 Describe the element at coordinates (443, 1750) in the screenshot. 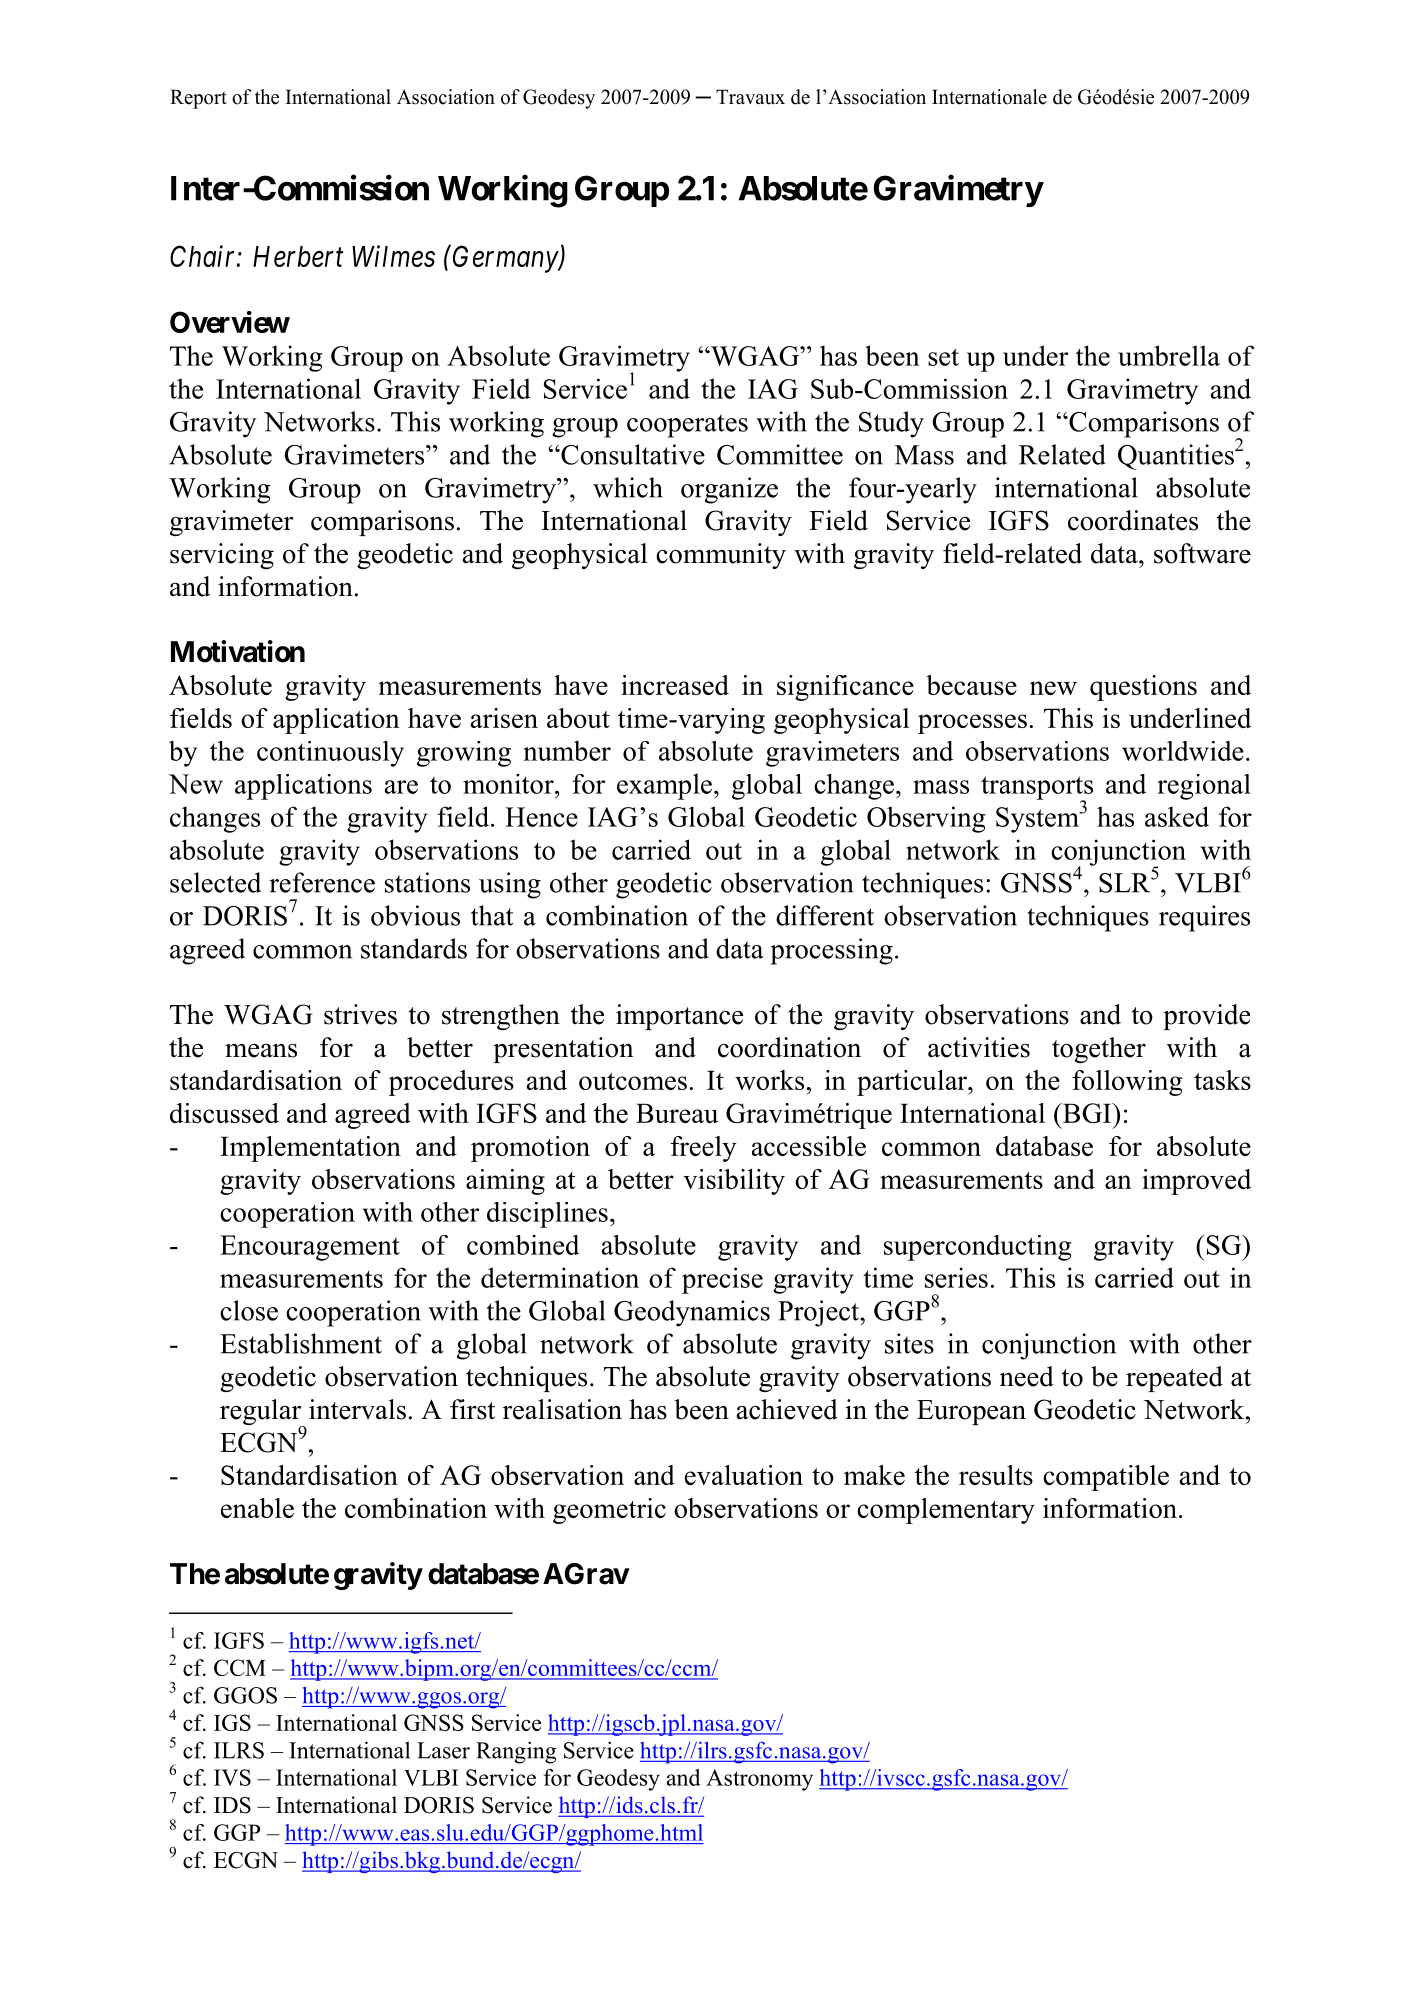

I see `Laser` at that location.
